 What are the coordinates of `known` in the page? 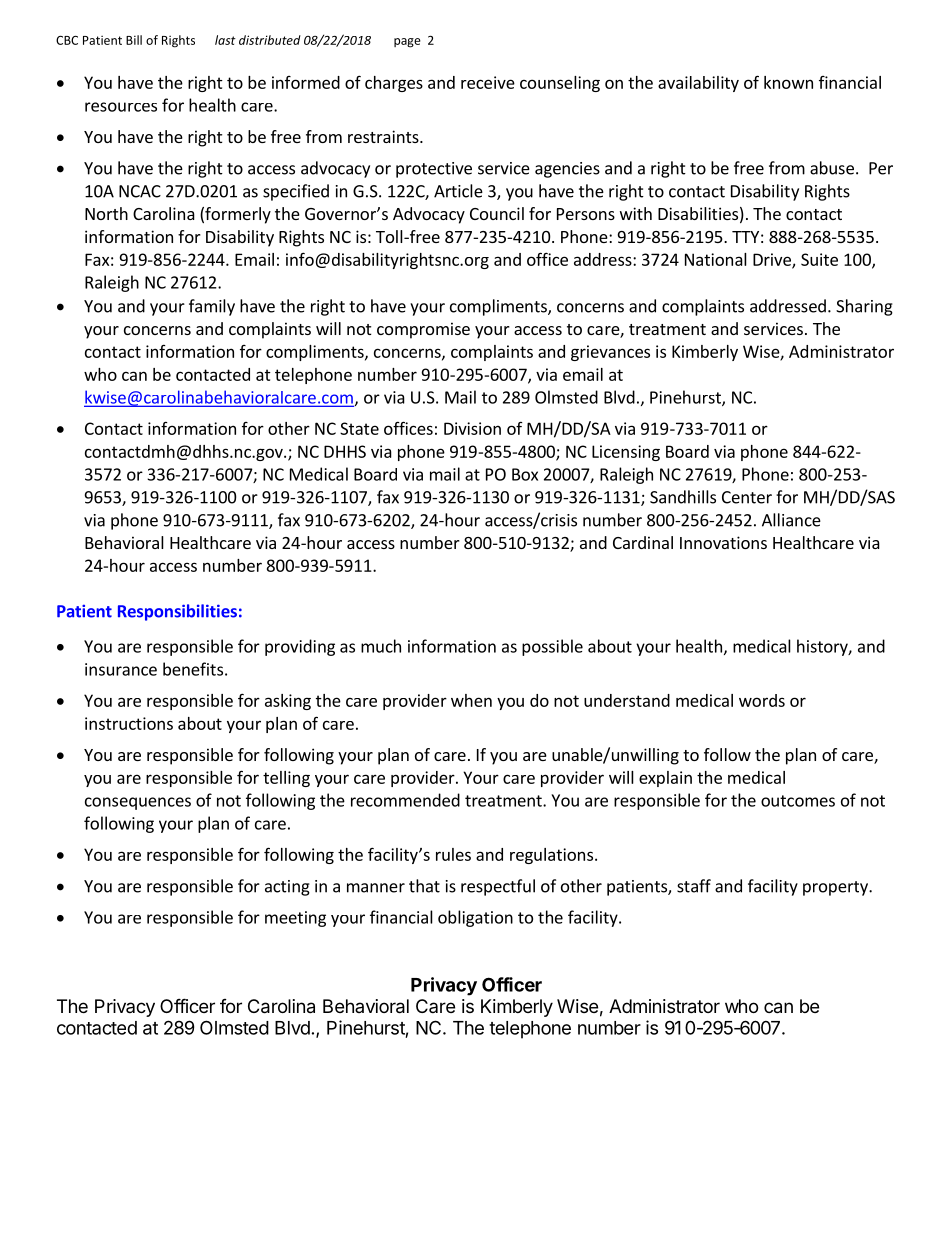 It's located at (788, 82).
